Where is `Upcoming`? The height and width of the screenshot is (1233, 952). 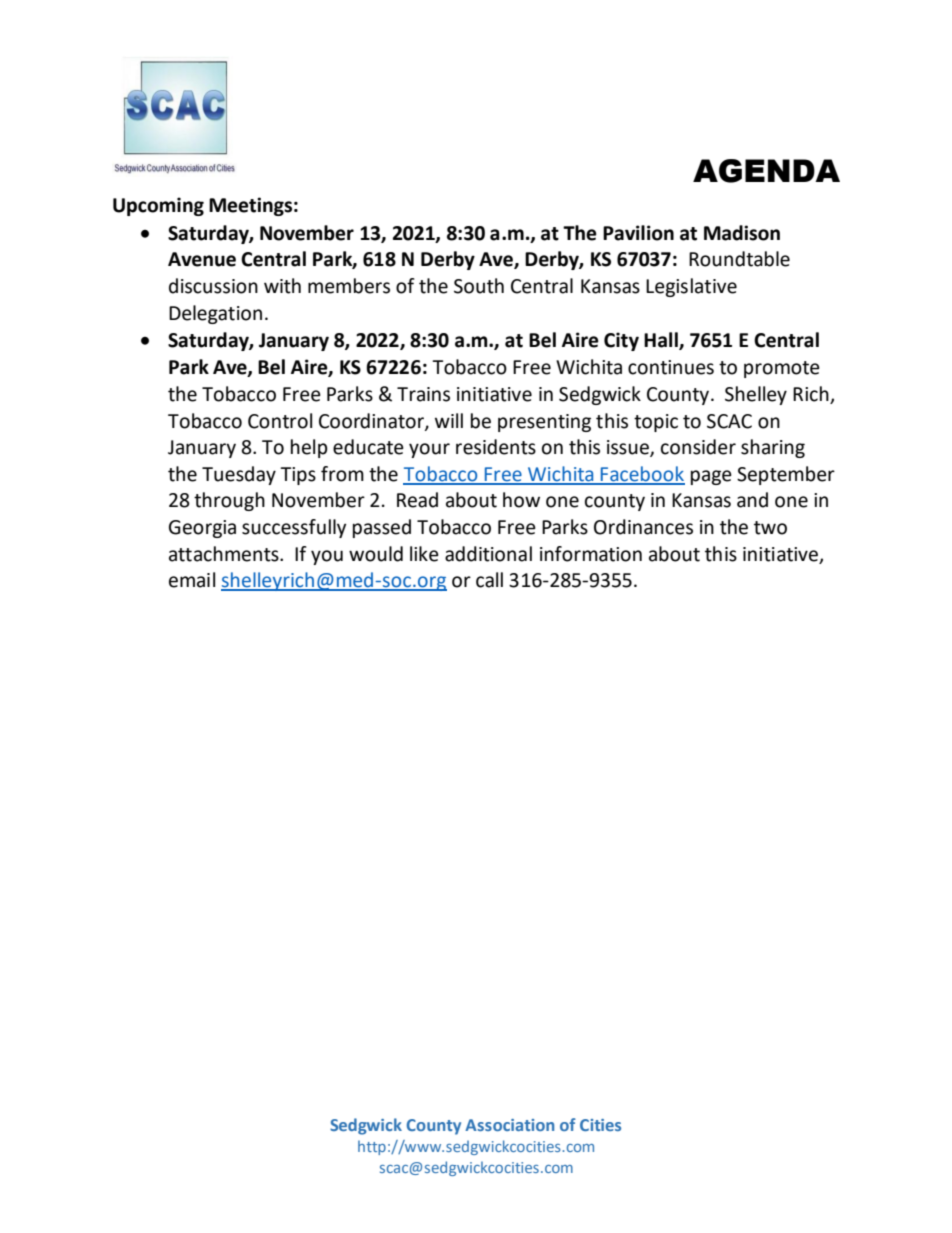
Upcoming is located at coordinates (158, 206).
